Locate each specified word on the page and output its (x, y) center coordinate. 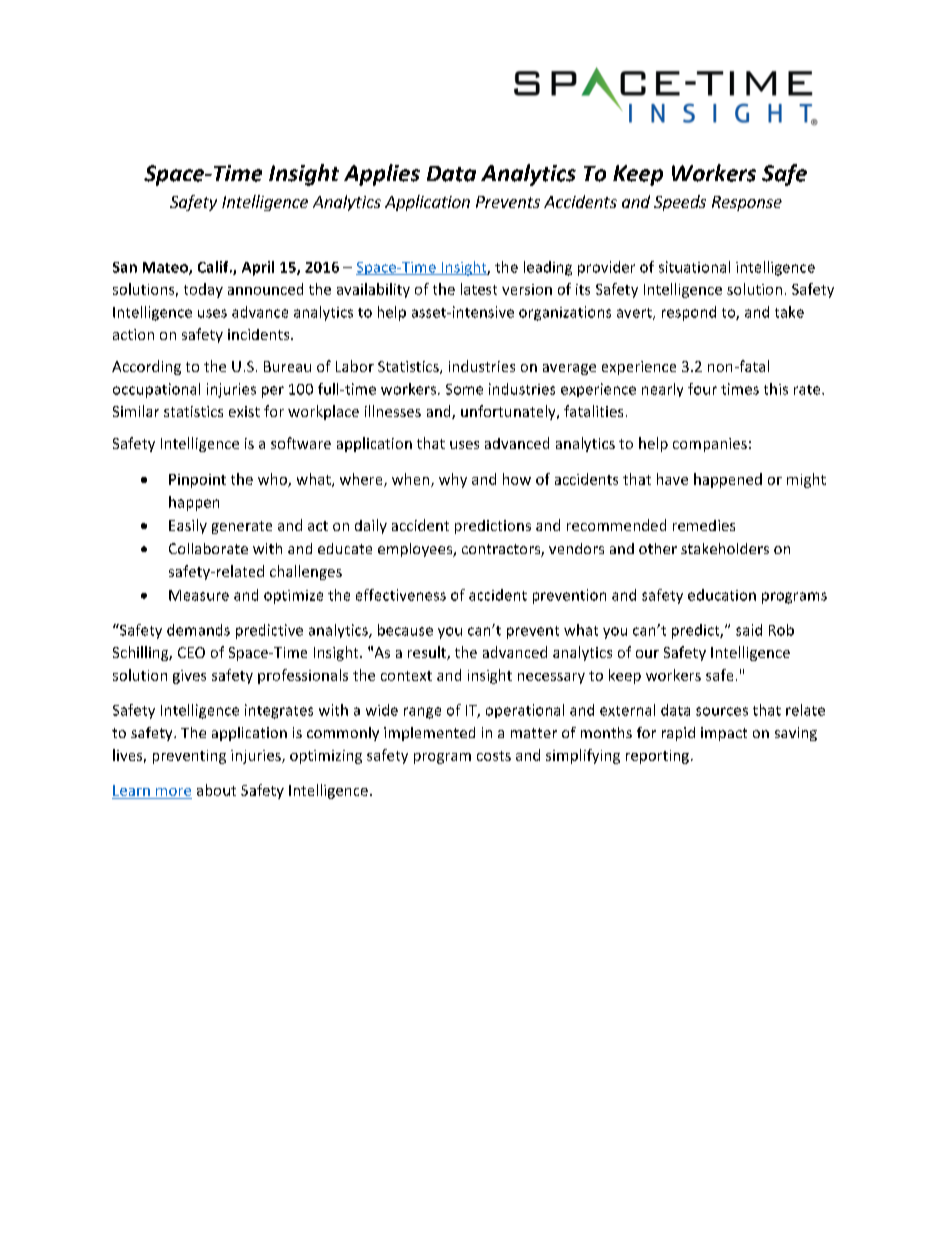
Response (747, 203)
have (672, 479)
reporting (657, 757)
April (258, 268)
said (749, 630)
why (453, 480)
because (405, 630)
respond (689, 313)
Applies (382, 175)
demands (198, 630)
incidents (260, 334)
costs (494, 756)
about (216, 790)
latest (479, 289)
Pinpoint (197, 481)
